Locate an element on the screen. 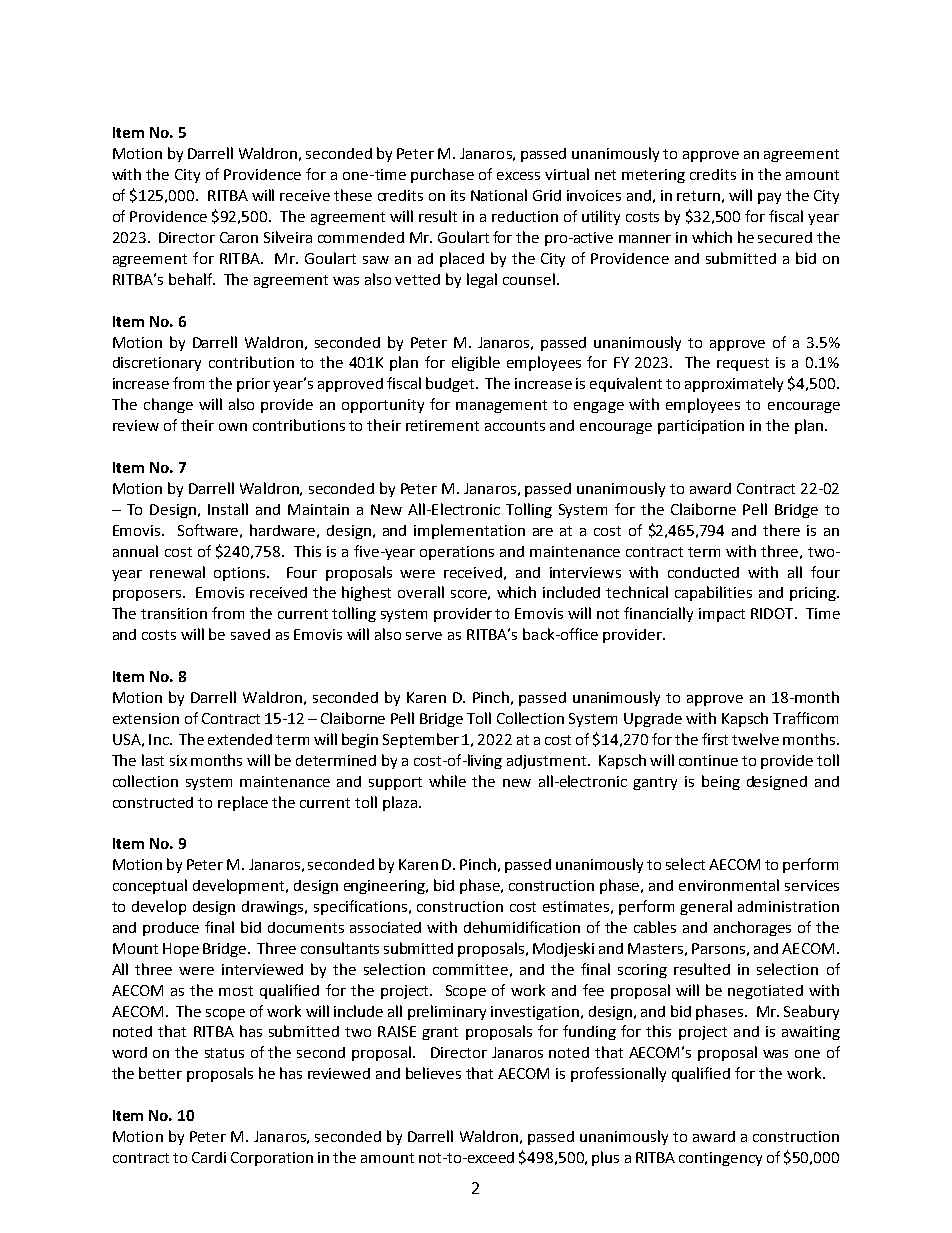 This screenshot has width=952, height=1233. own is located at coordinates (233, 427).
